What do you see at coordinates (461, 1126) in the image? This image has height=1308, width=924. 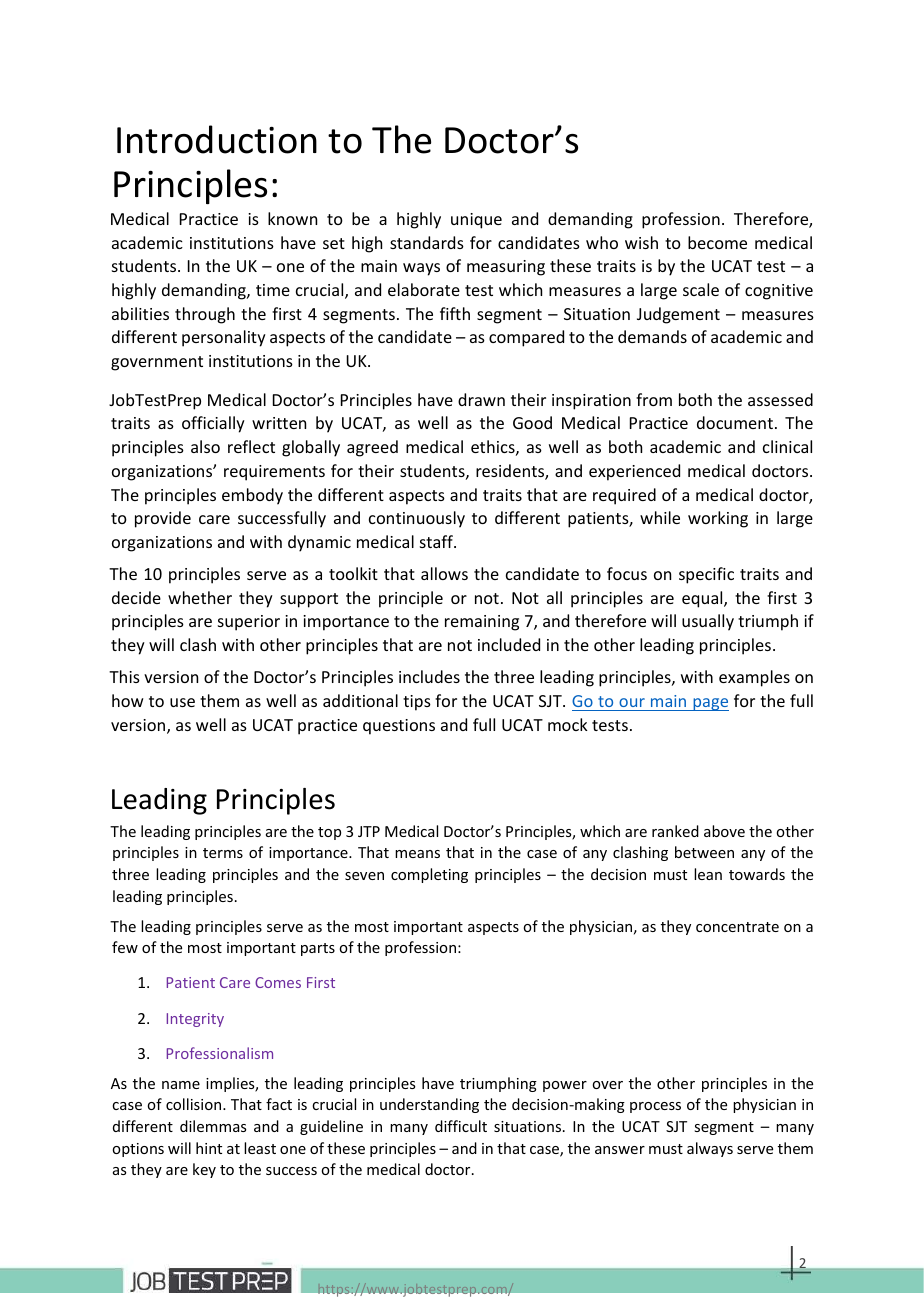 I see `difficult` at bounding box center [461, 1126].
